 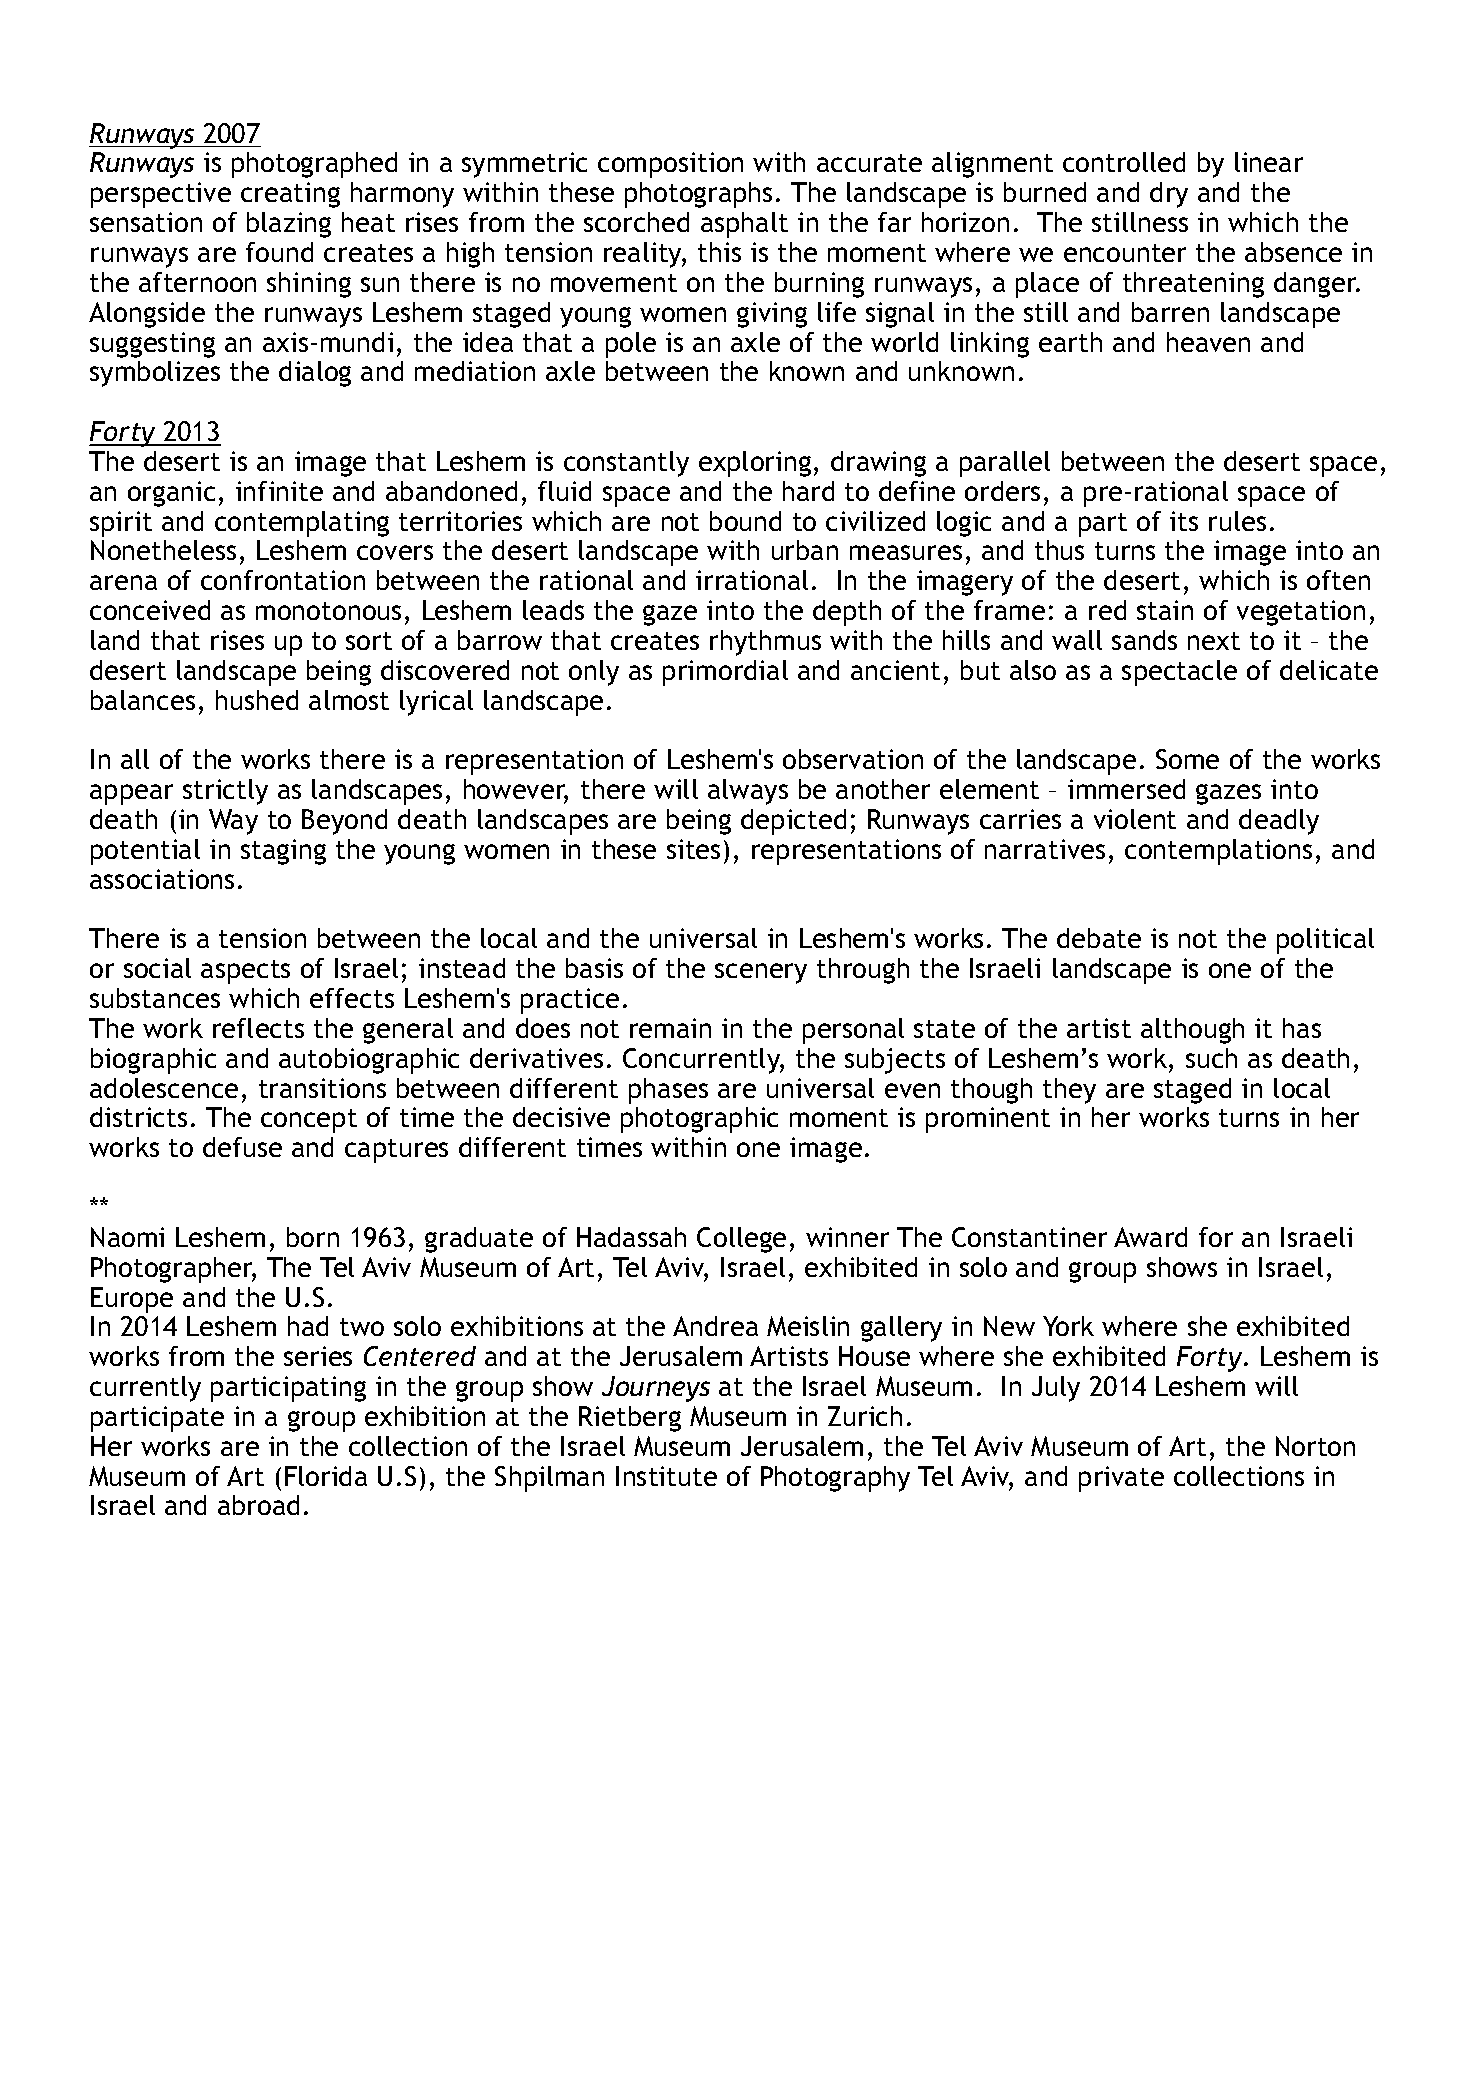 I want to click on stain, so click(x=1165, y=610).
